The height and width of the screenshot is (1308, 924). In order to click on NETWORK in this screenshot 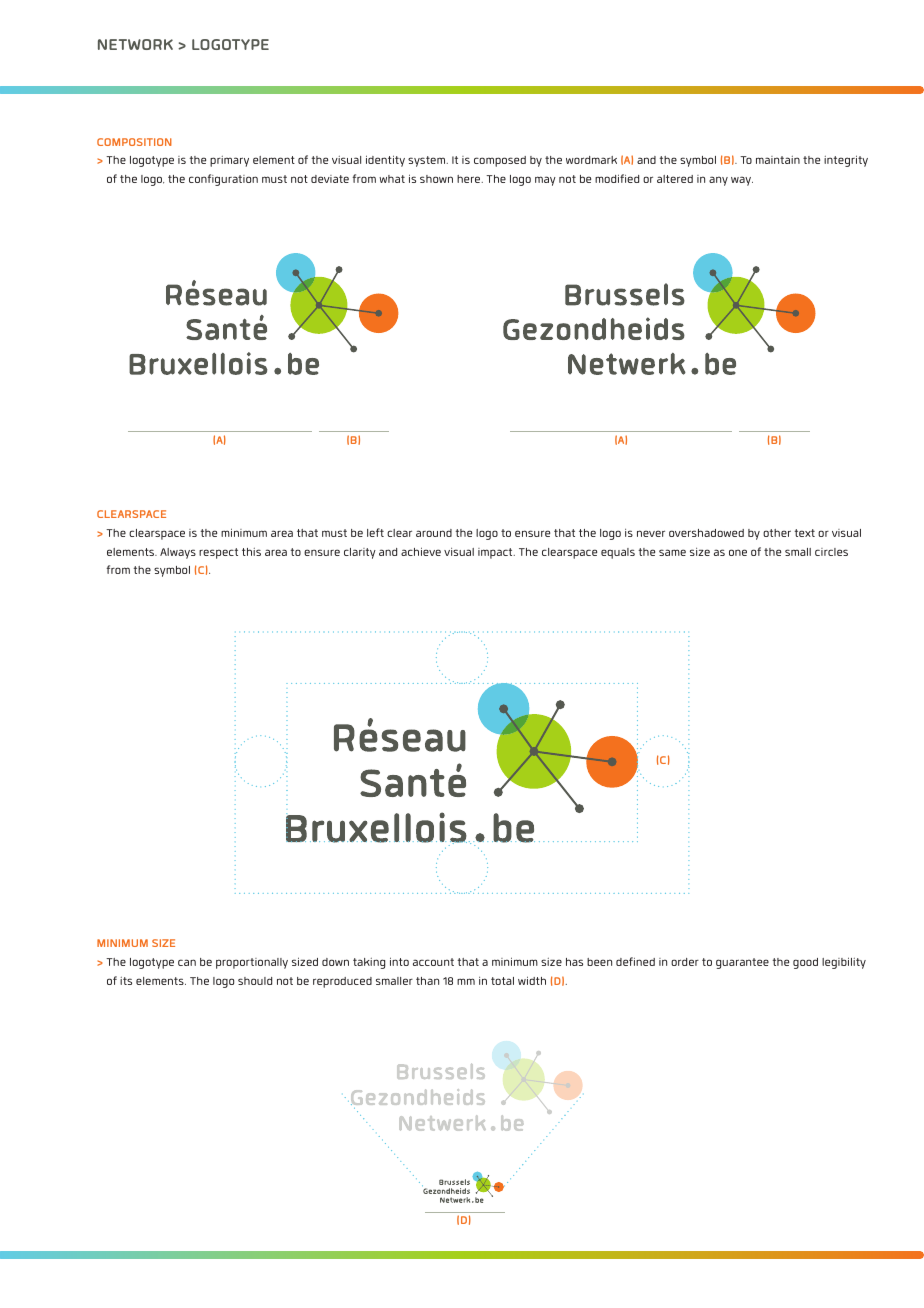, I will do `click(135, 44)`.
